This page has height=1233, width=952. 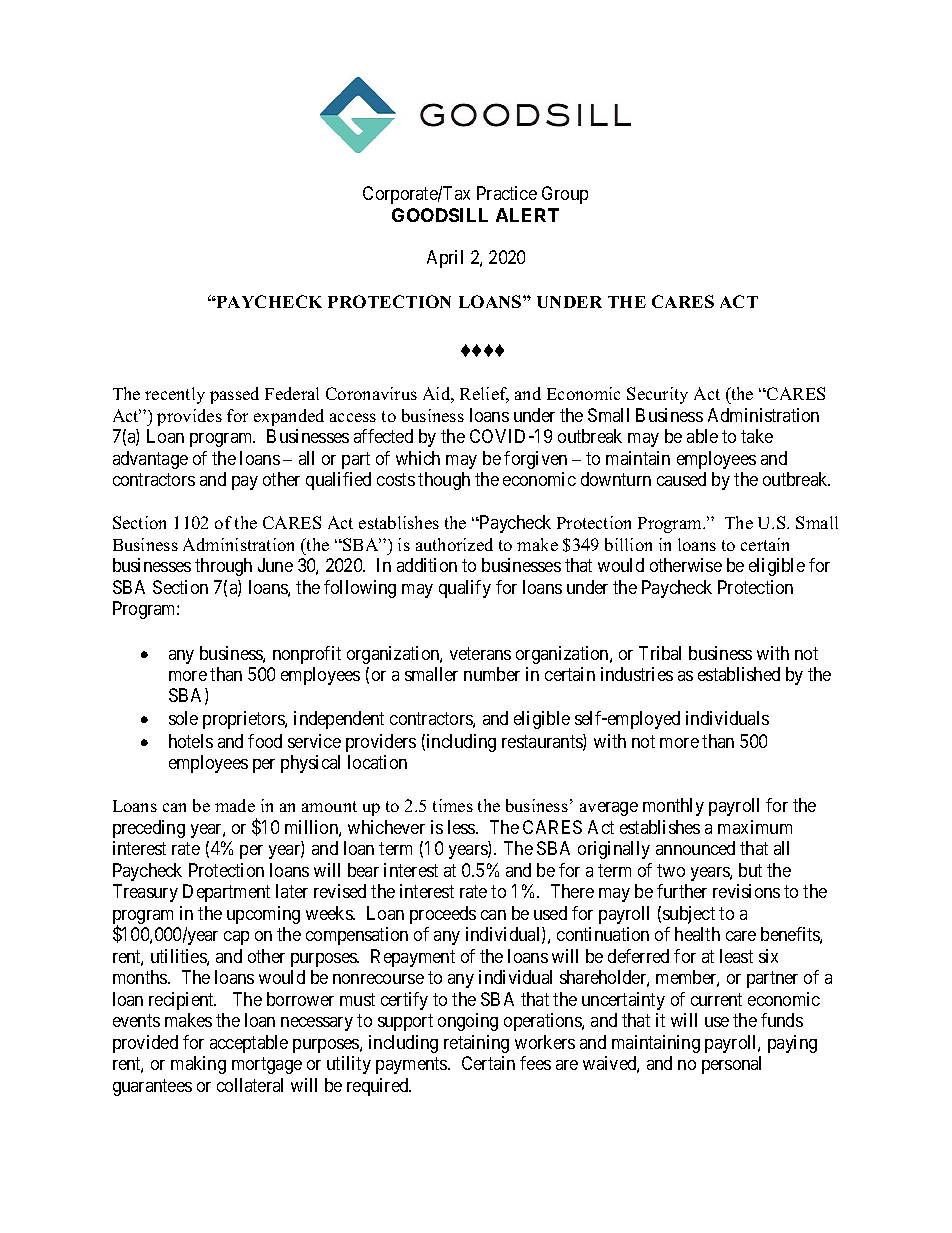 I want to click on number, so click(x=492, y=674).
